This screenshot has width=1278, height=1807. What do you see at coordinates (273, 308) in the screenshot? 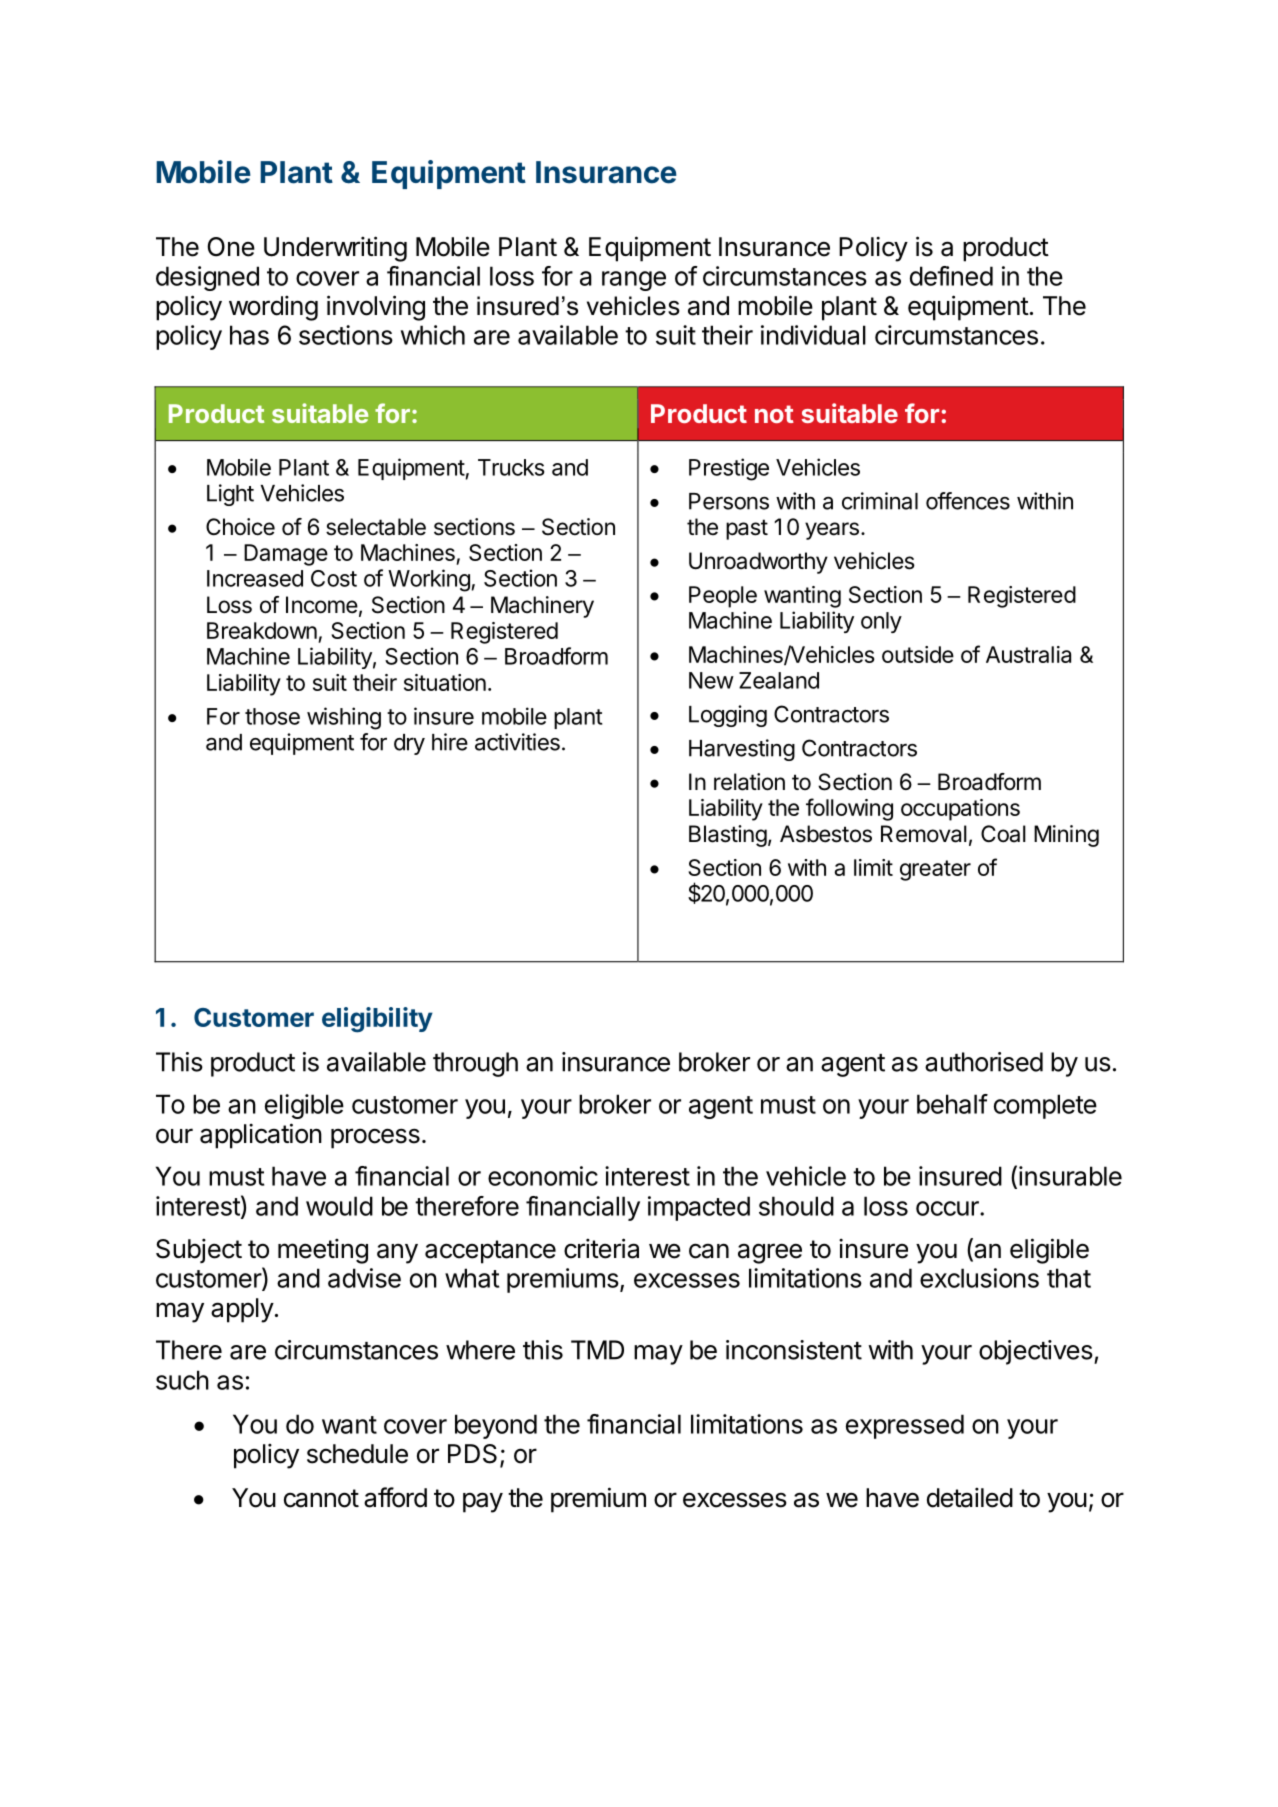
I see `wording` at bounding box center [273, 308].
